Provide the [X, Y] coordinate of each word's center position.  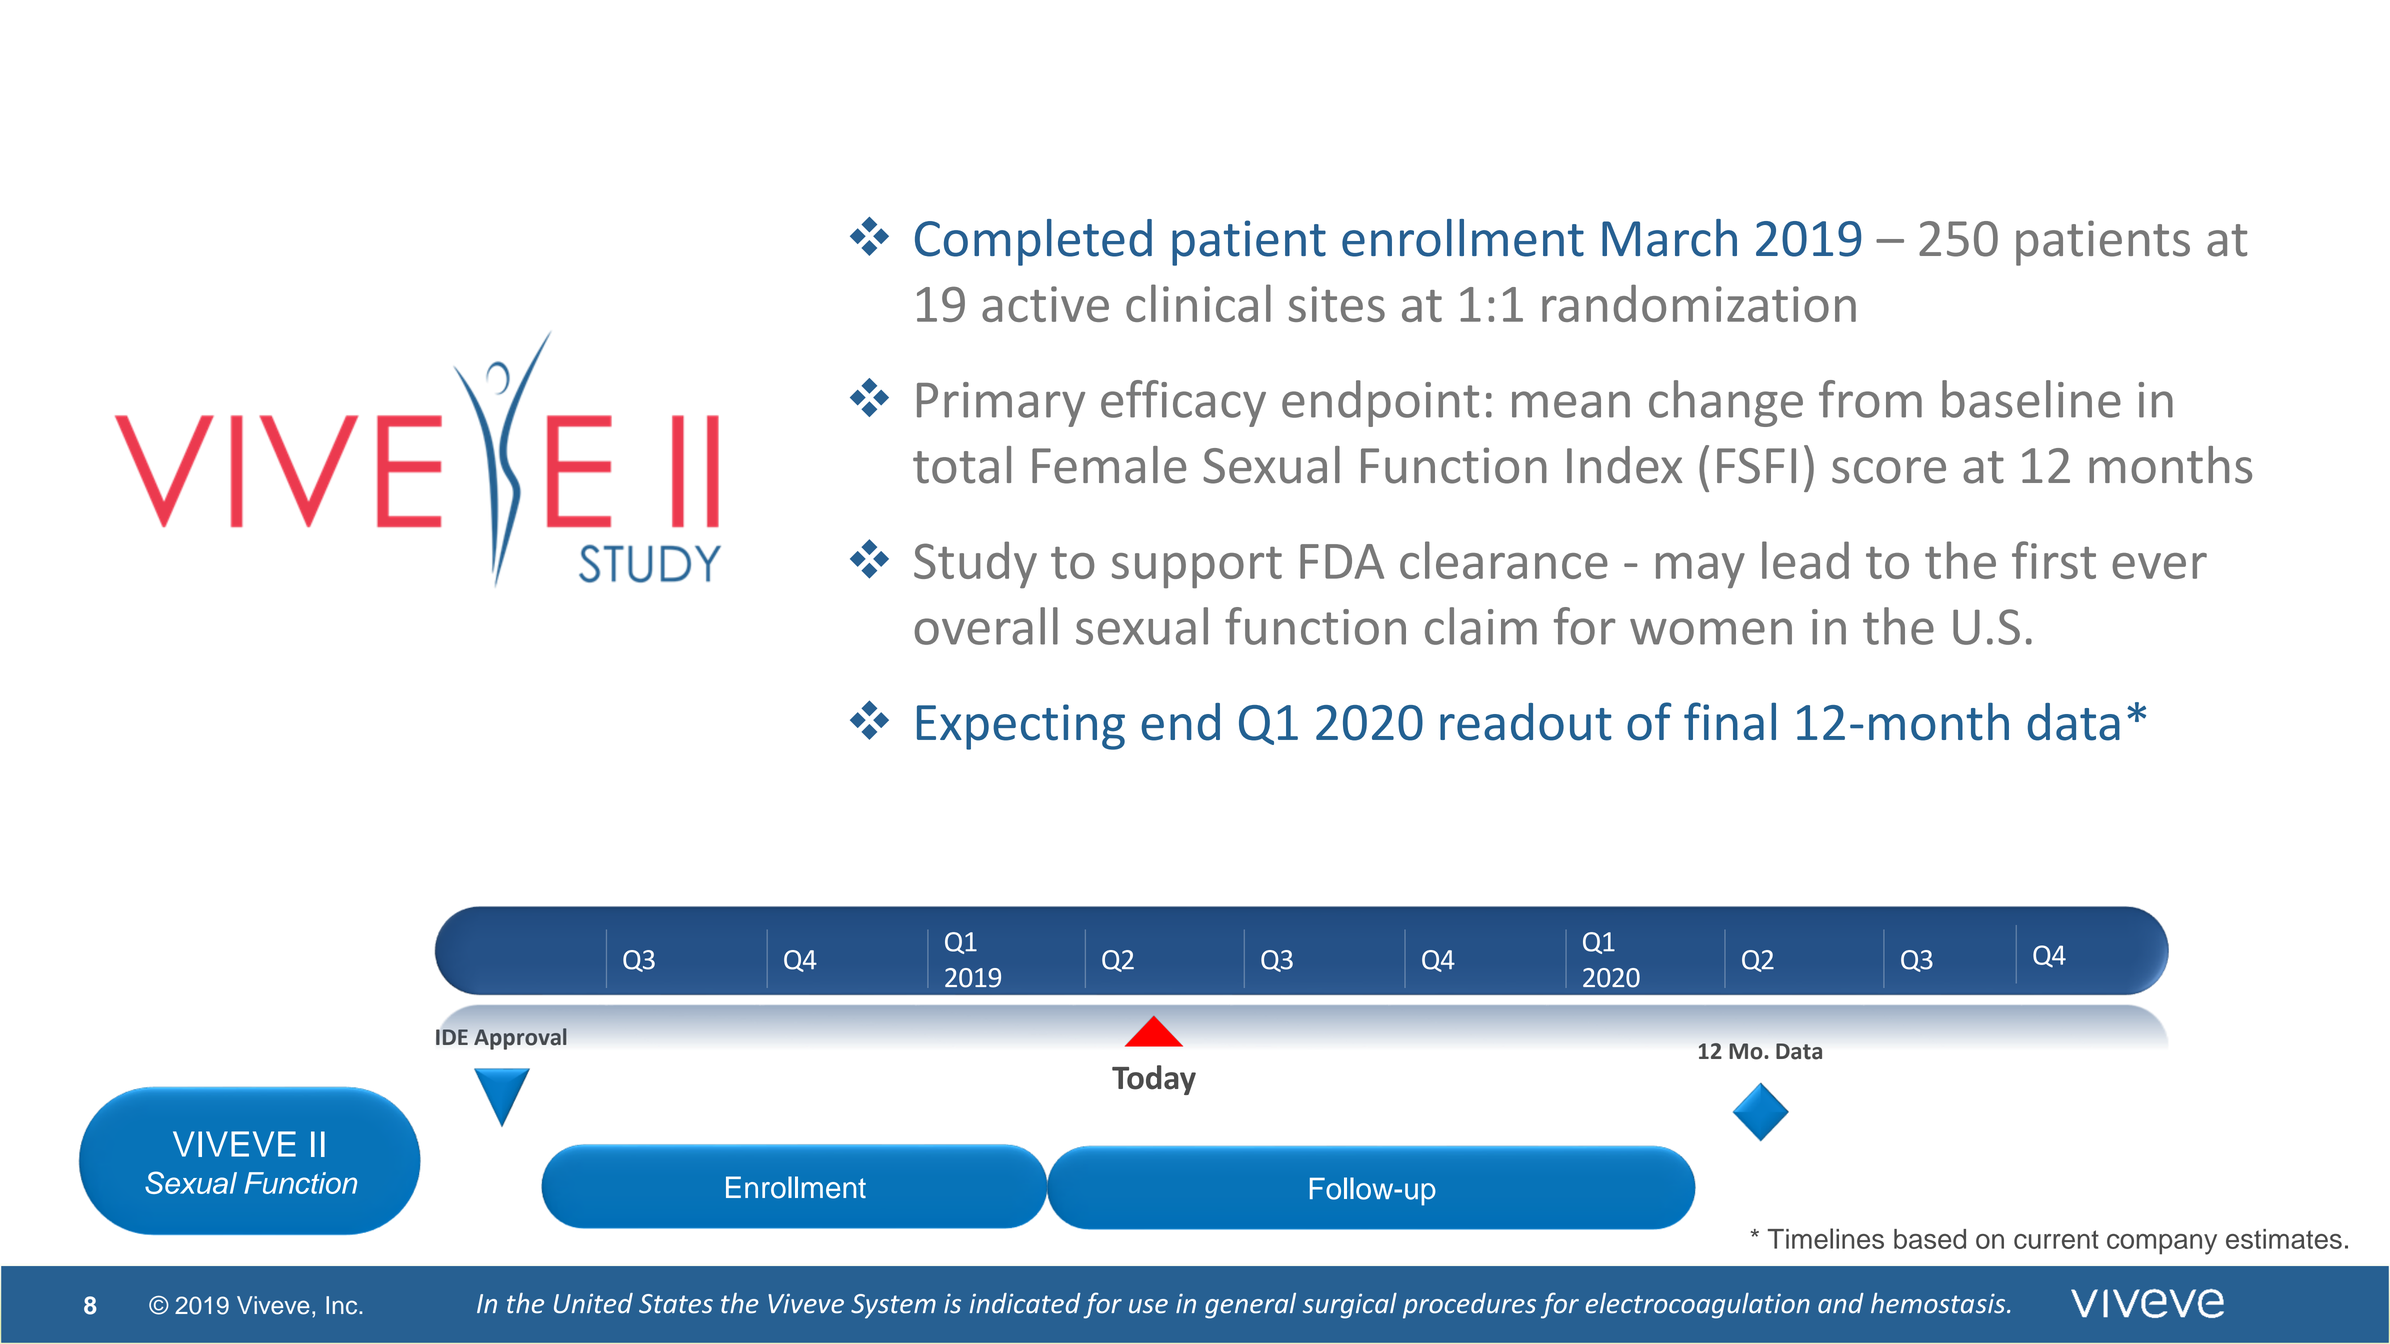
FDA [1342, 561]
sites [1337, 304]
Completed [1033, 242]
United [593, 1303]
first [2054, 560]
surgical [1350, 1306]
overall [986, 626]
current [2056, 1239]
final [1730, 721]
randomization [1699, 303]
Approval [520, 1039]
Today [1154, 1080]
